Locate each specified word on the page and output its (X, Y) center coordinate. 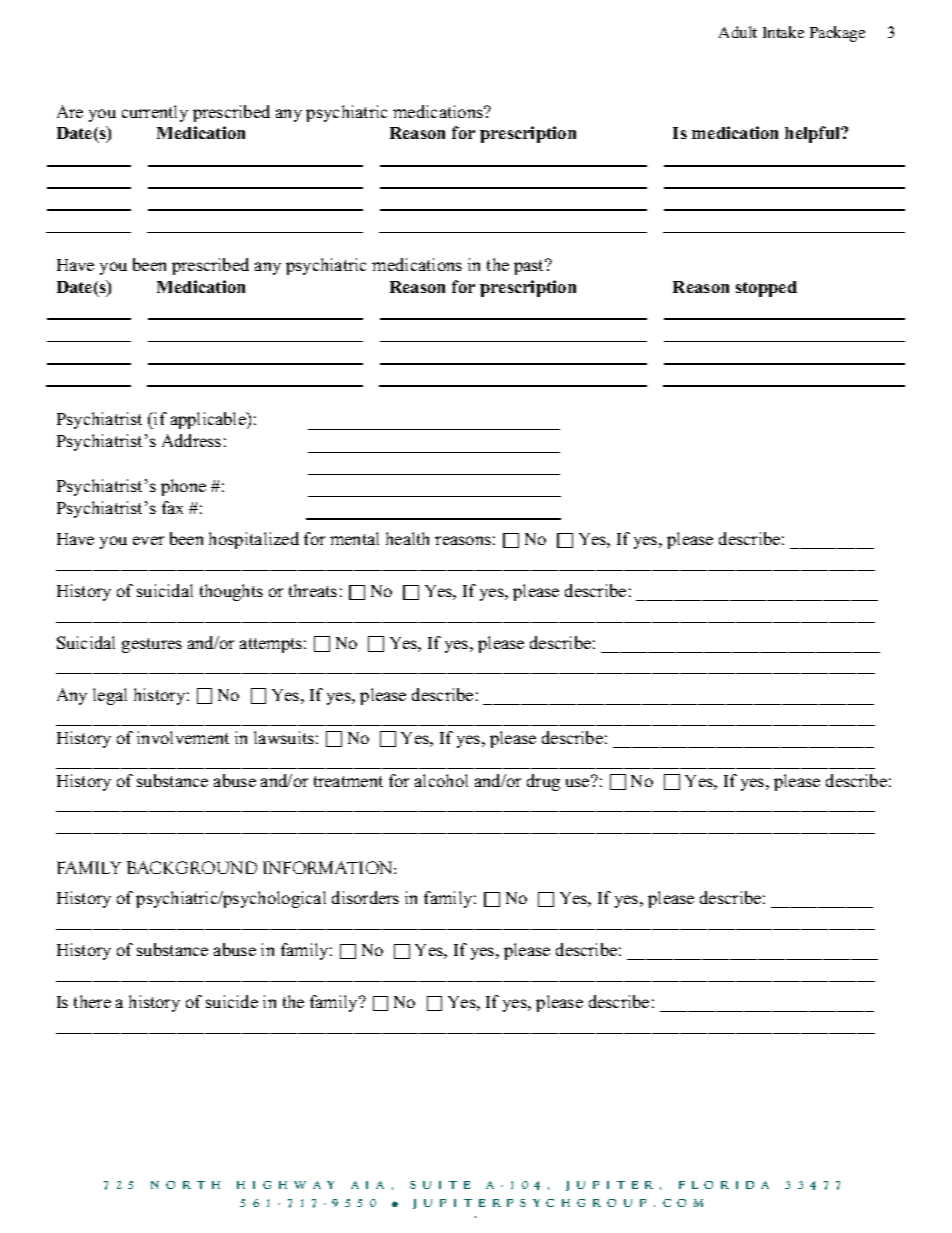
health (407, 538)
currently (155, 113)
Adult (738, 32)
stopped (766, 289)
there (92, 1001)
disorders (365, 897)
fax (172, 507)
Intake (783, 32)
